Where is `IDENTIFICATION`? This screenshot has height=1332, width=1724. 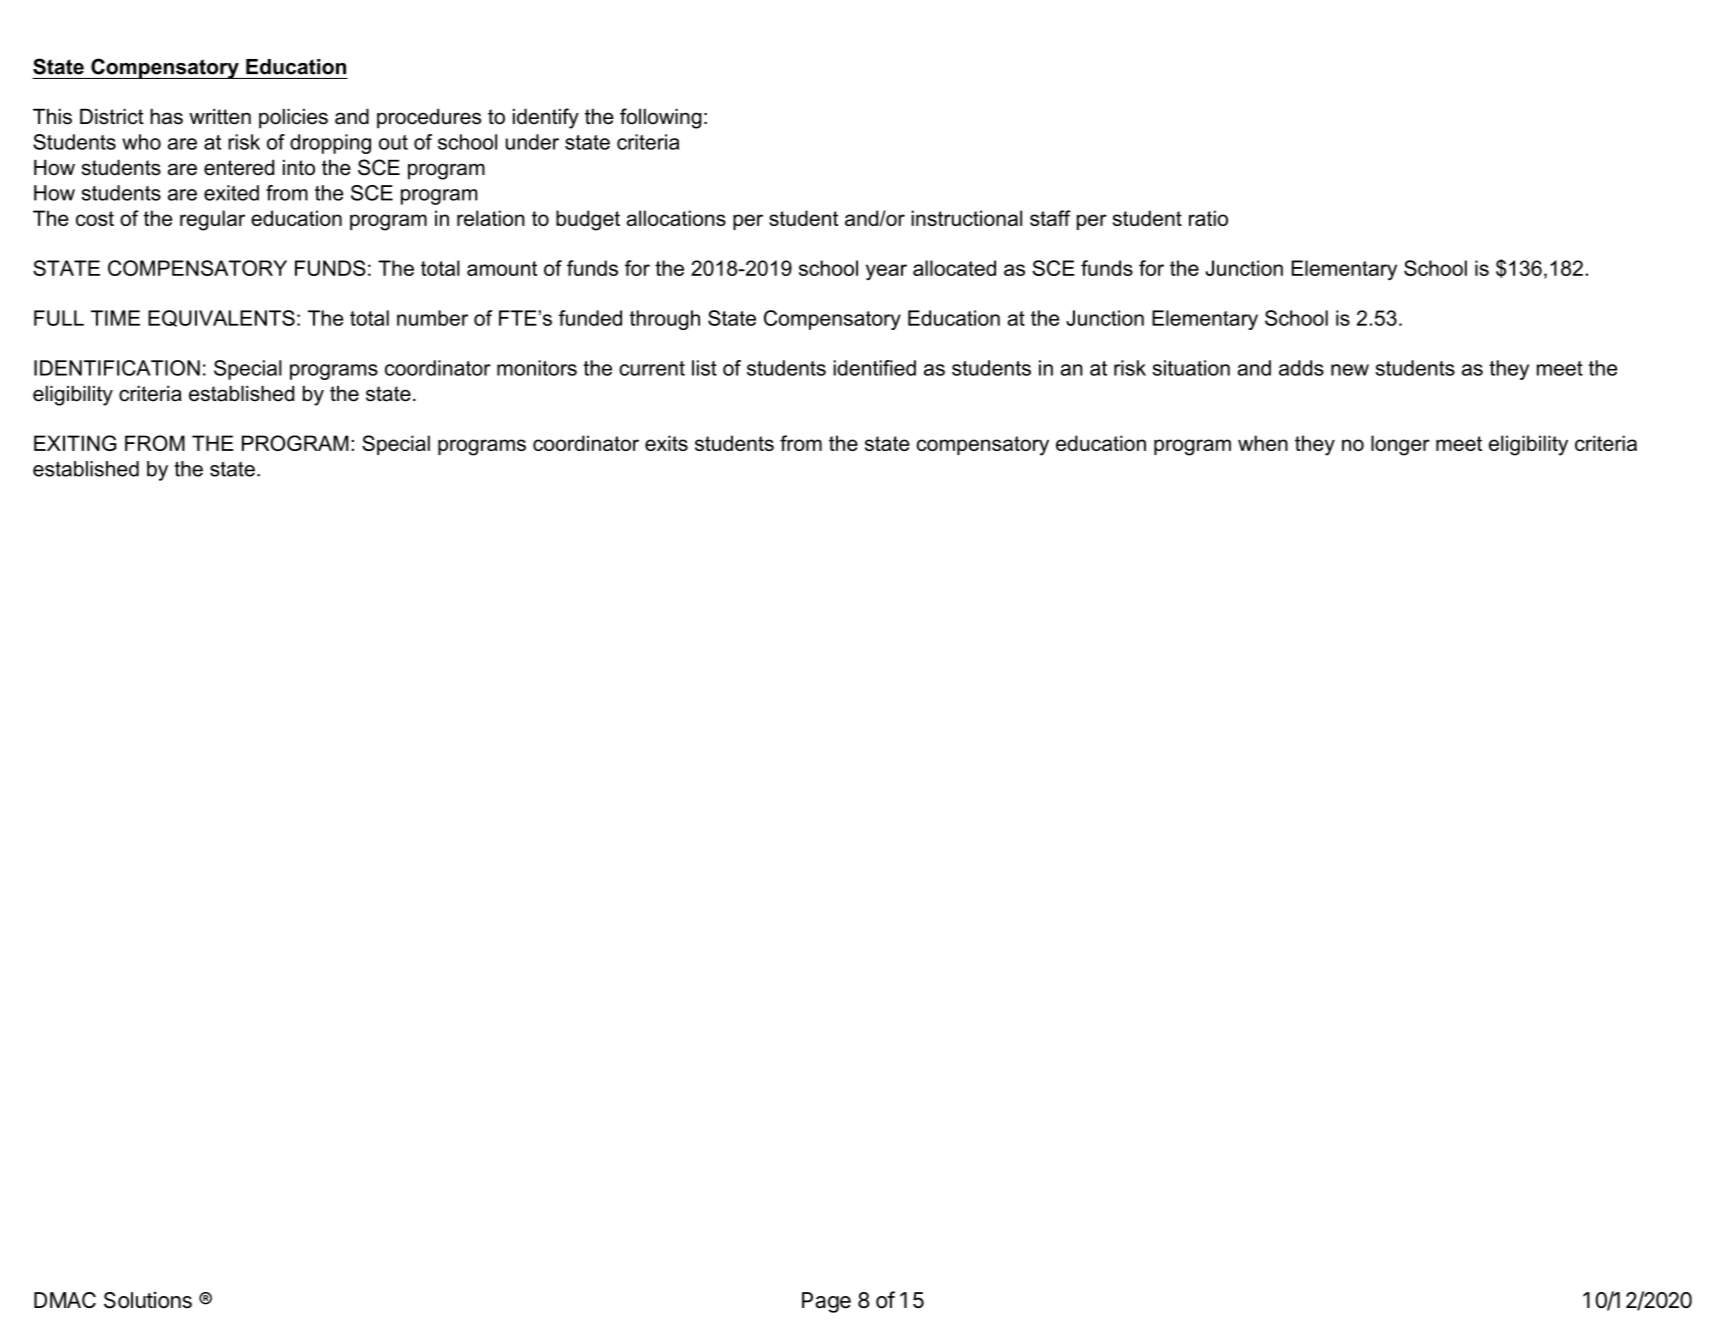
IDENTIFICATION is located at coordinates (117, 368).
